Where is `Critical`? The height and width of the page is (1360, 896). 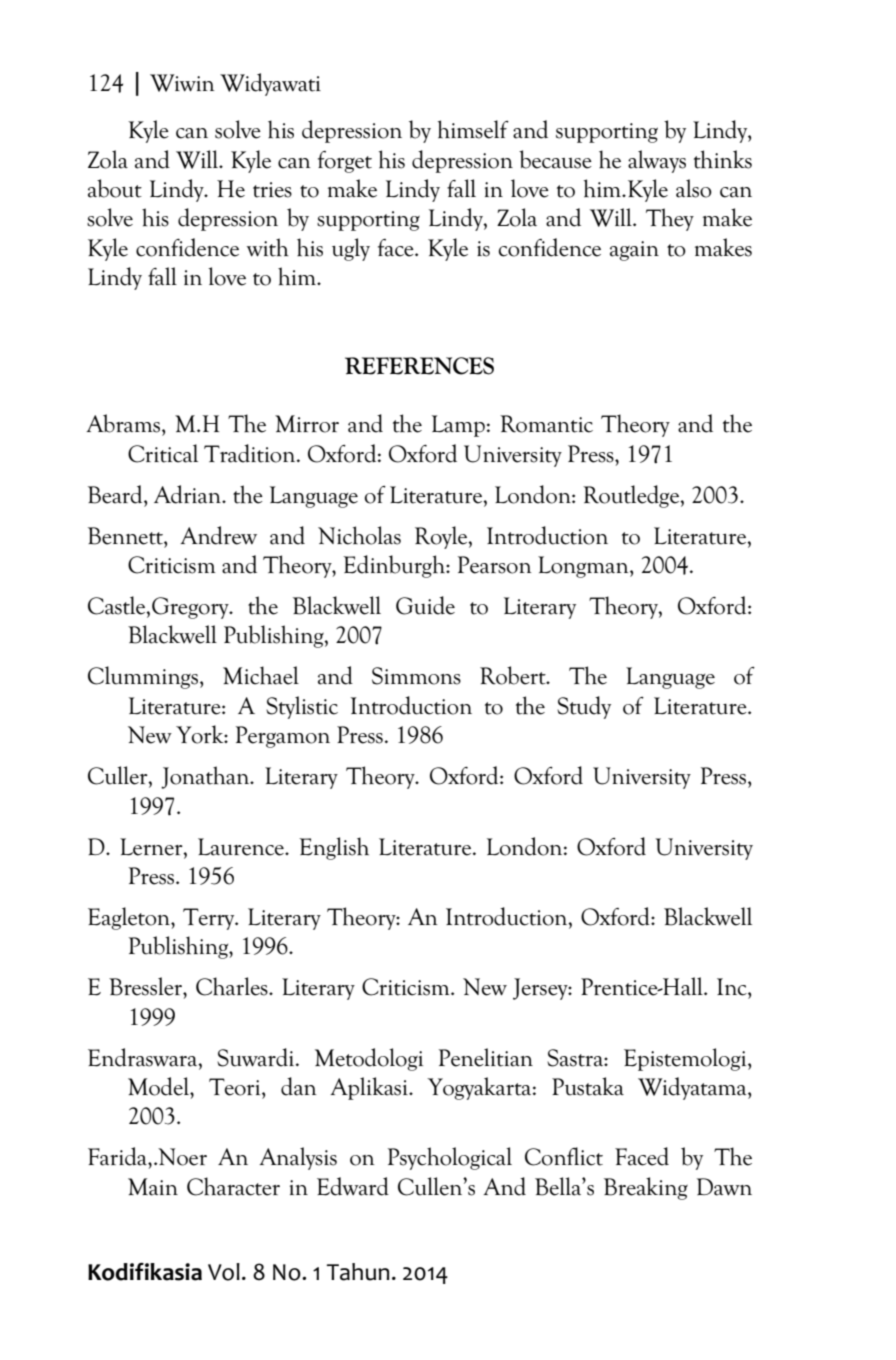 Critical is located at coordinates (163, 453).
